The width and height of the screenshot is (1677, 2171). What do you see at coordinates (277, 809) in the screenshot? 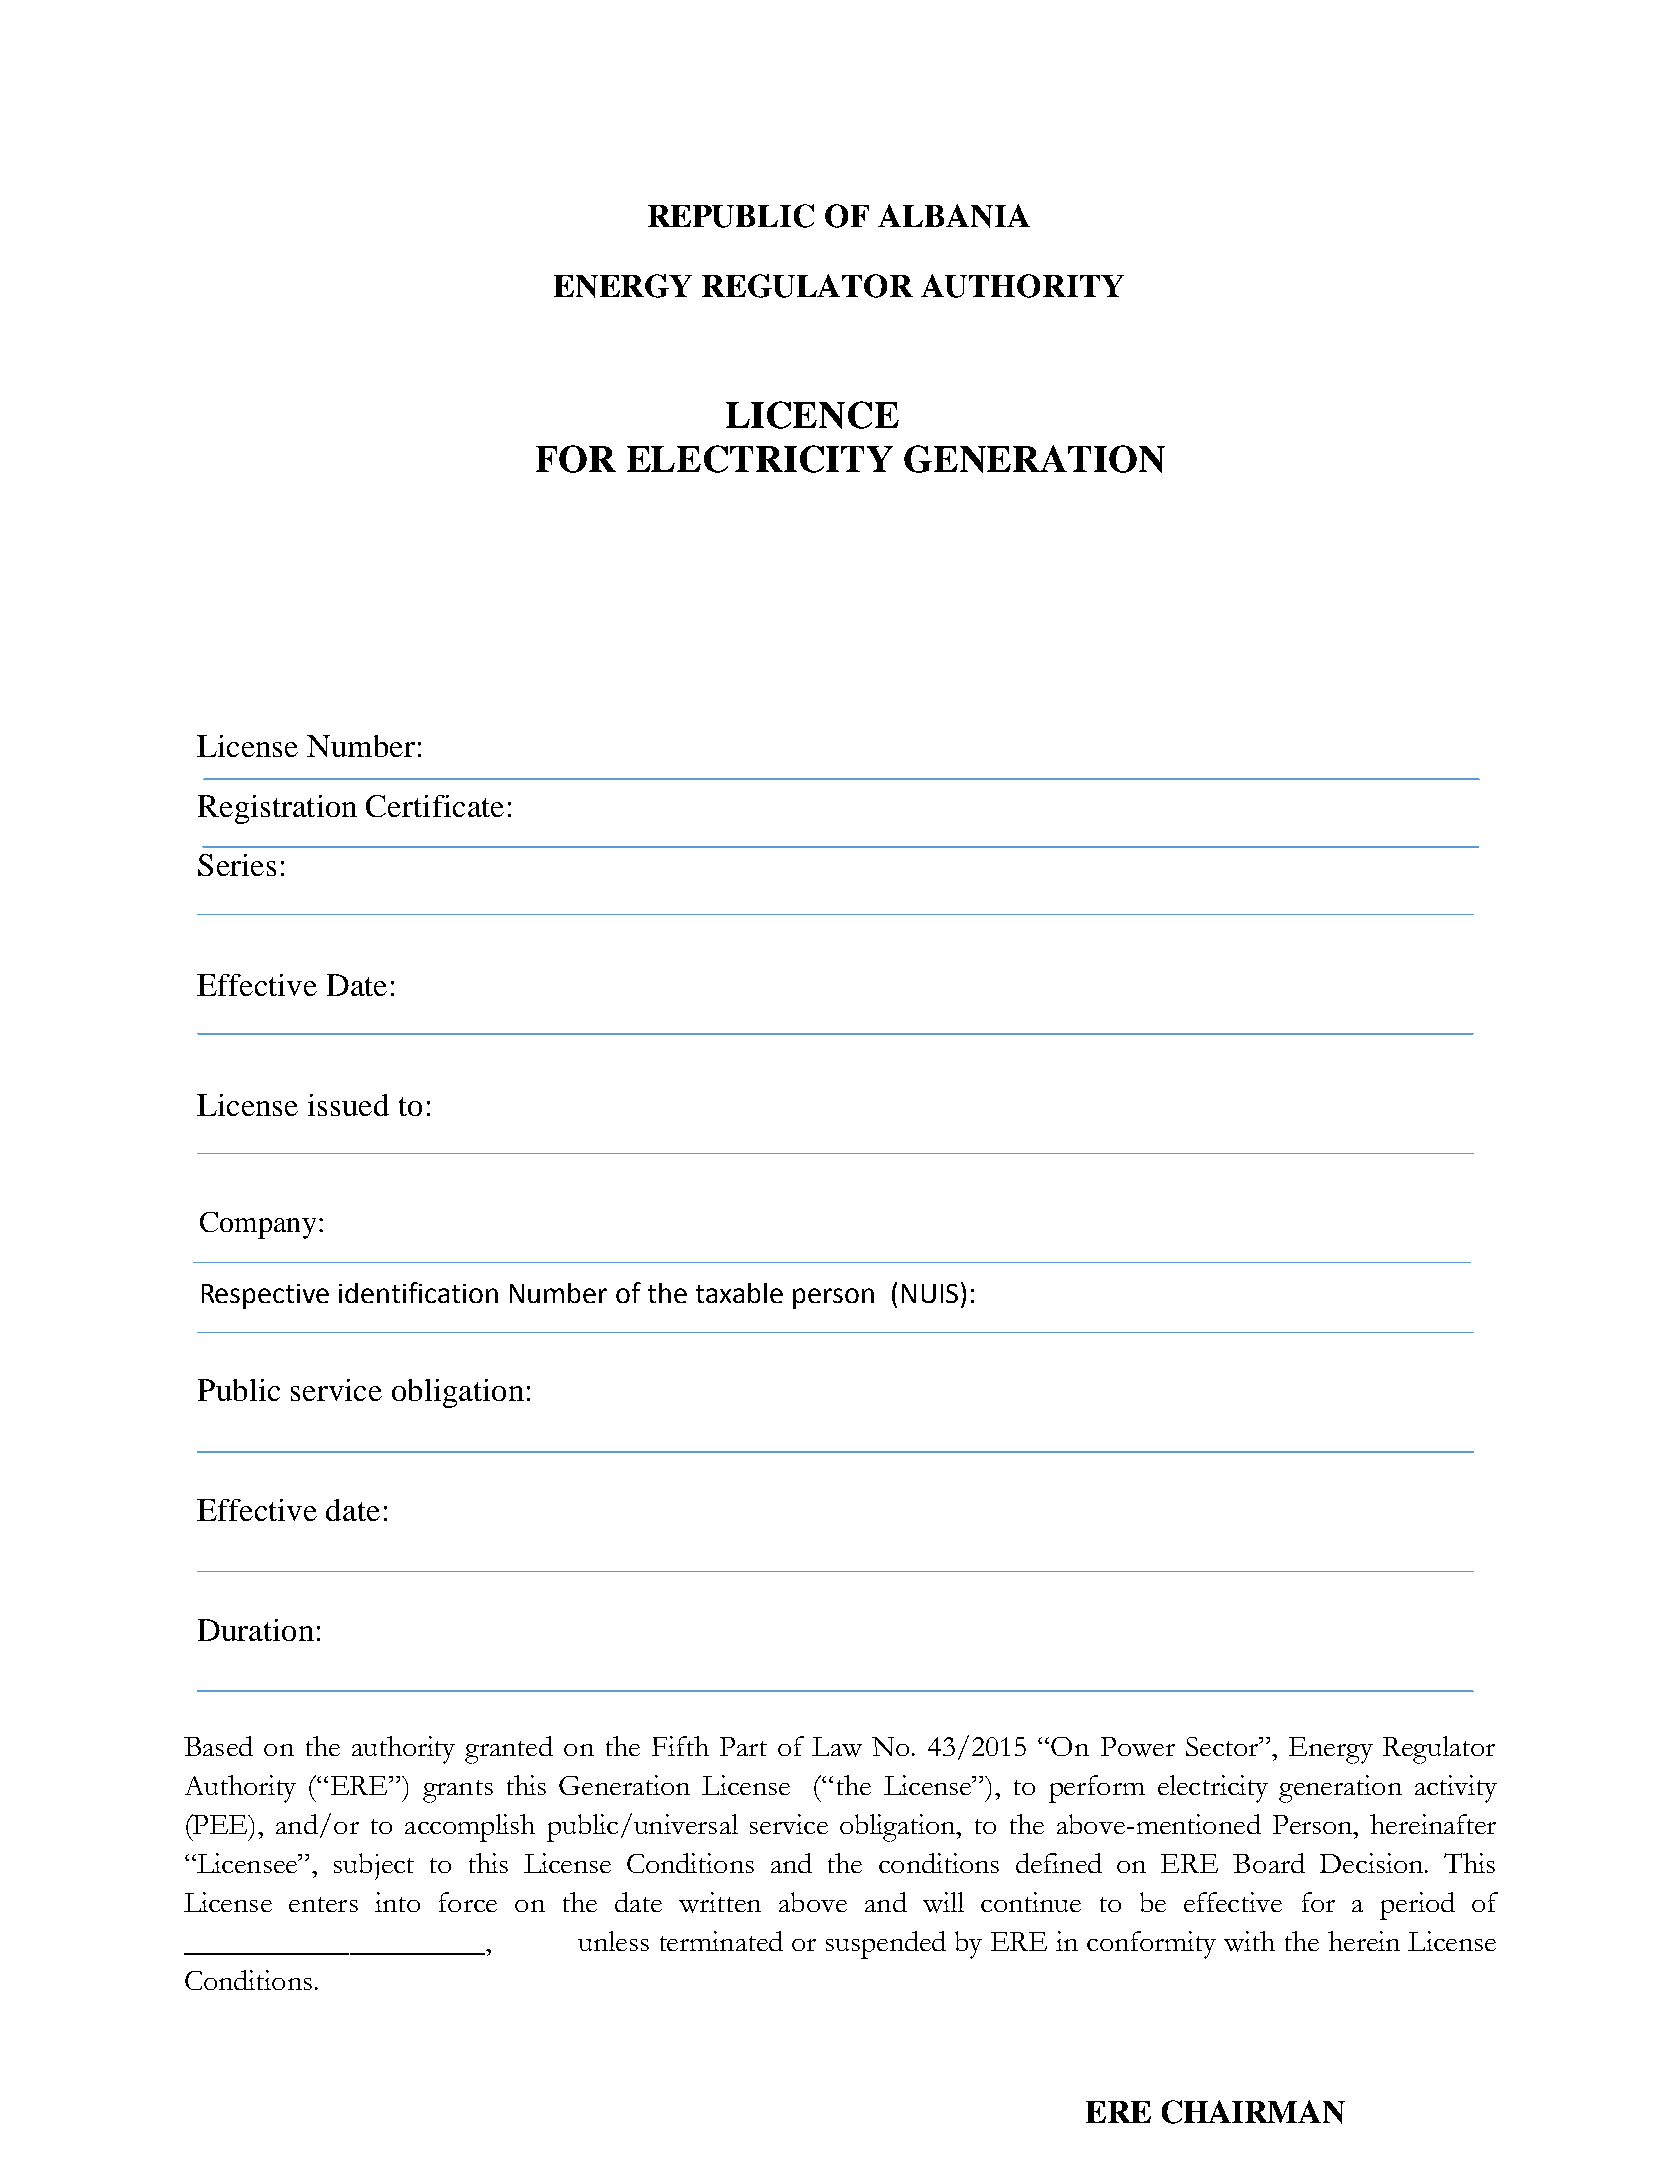
I see `Registration` at bounding box center [277, 809].
